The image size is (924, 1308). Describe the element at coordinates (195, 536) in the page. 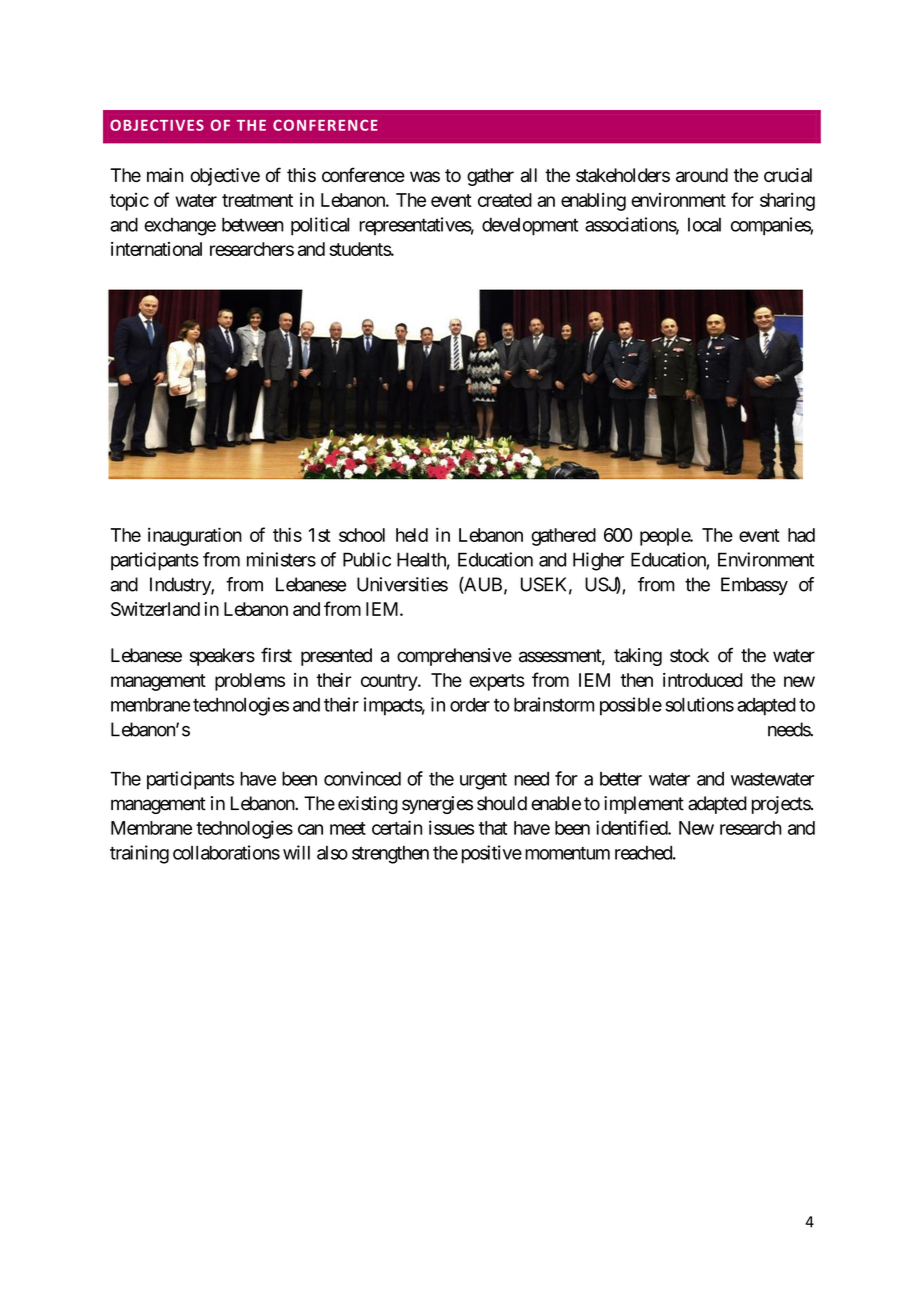

I see `inauguration` at that location.
